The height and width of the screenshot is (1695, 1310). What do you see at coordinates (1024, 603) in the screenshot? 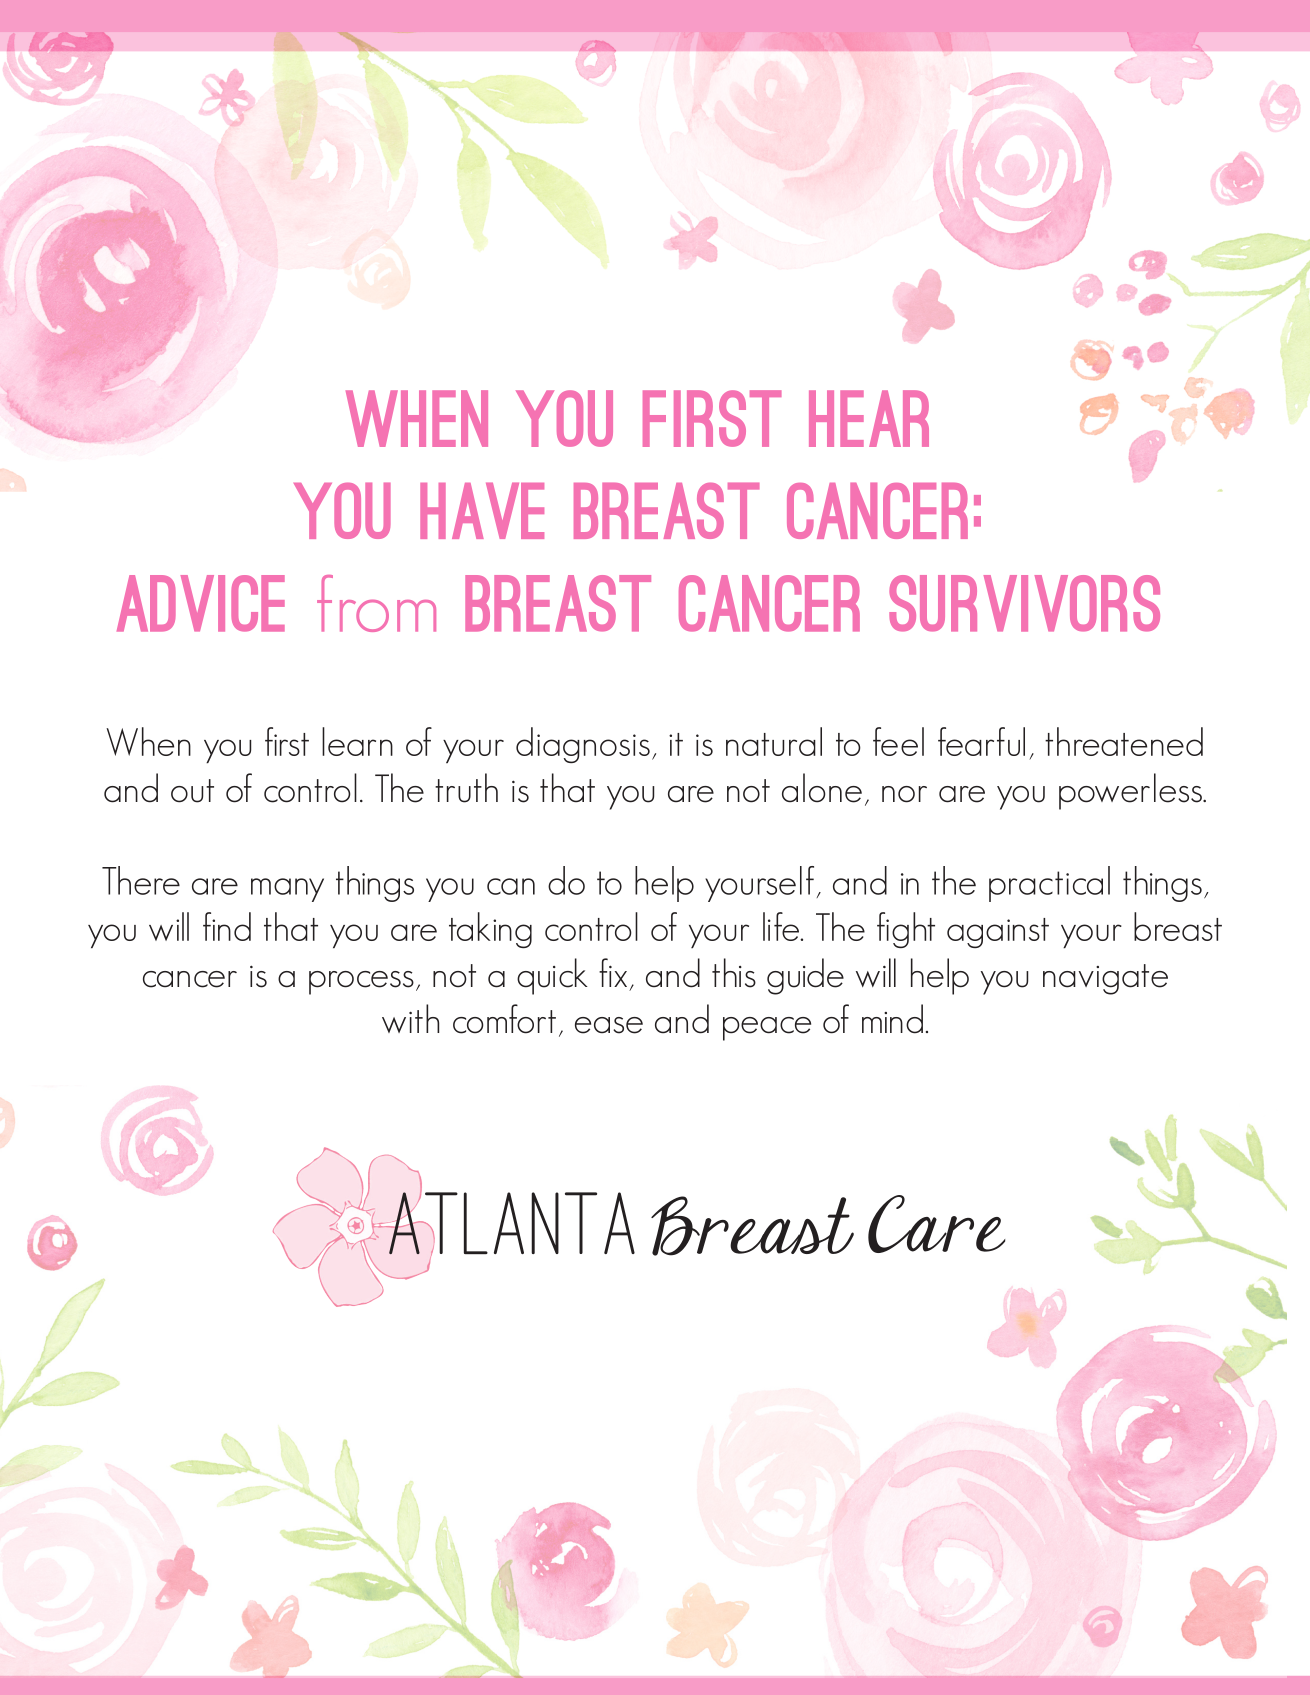
I see `Survivors` at bounding box center [1024, 603].
